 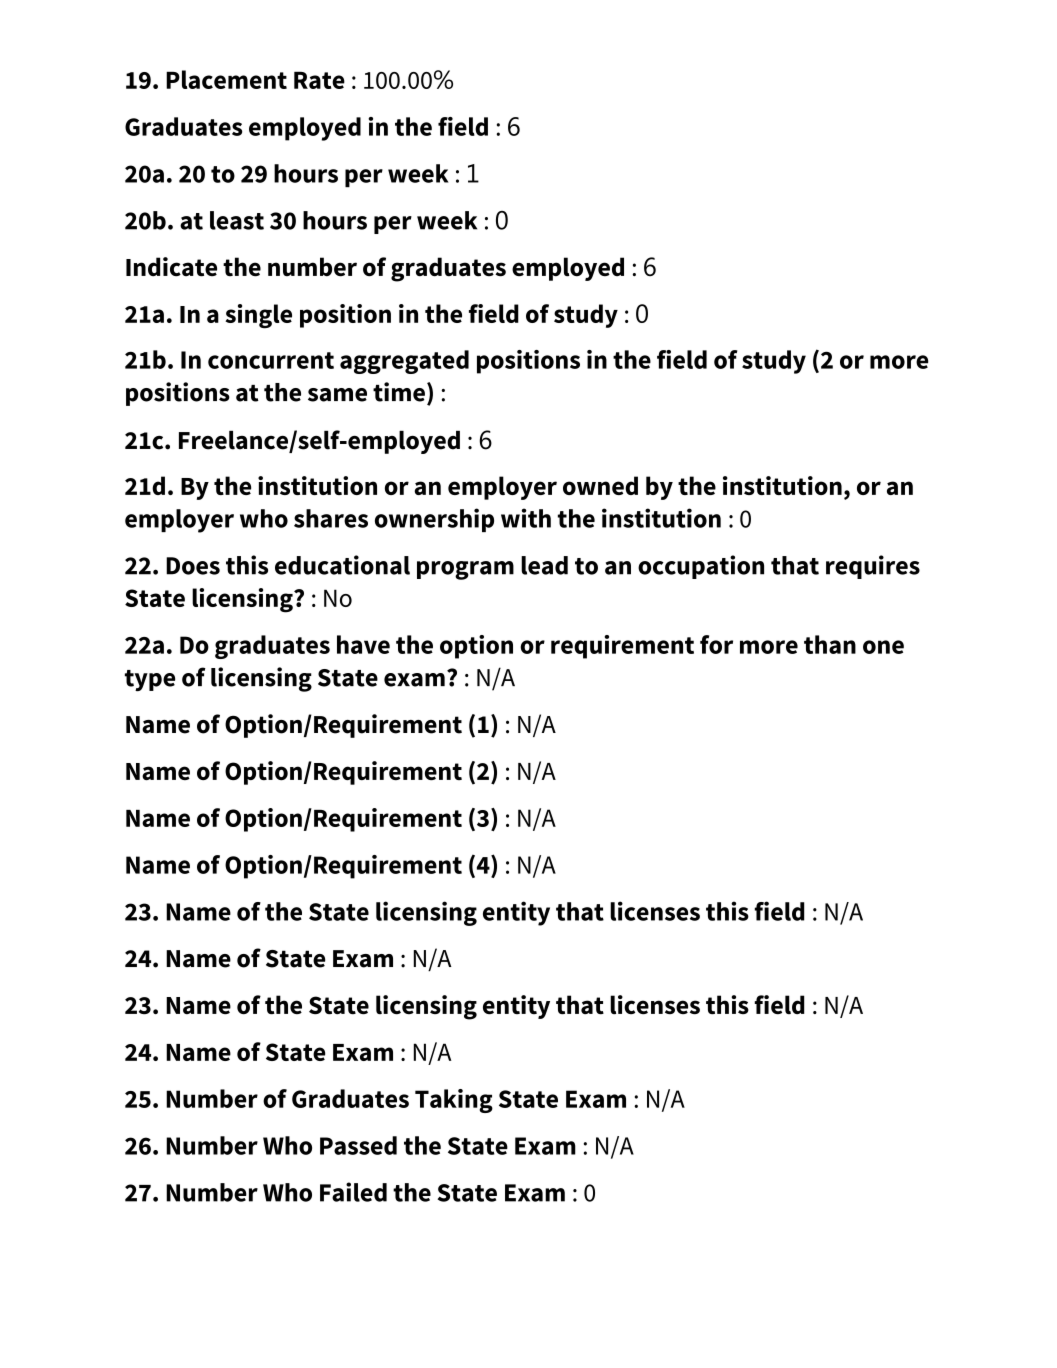 What do you see at coordinates (404, 362) in the screenshot?
I see `aggregated` at bounding box center [404, 362].
